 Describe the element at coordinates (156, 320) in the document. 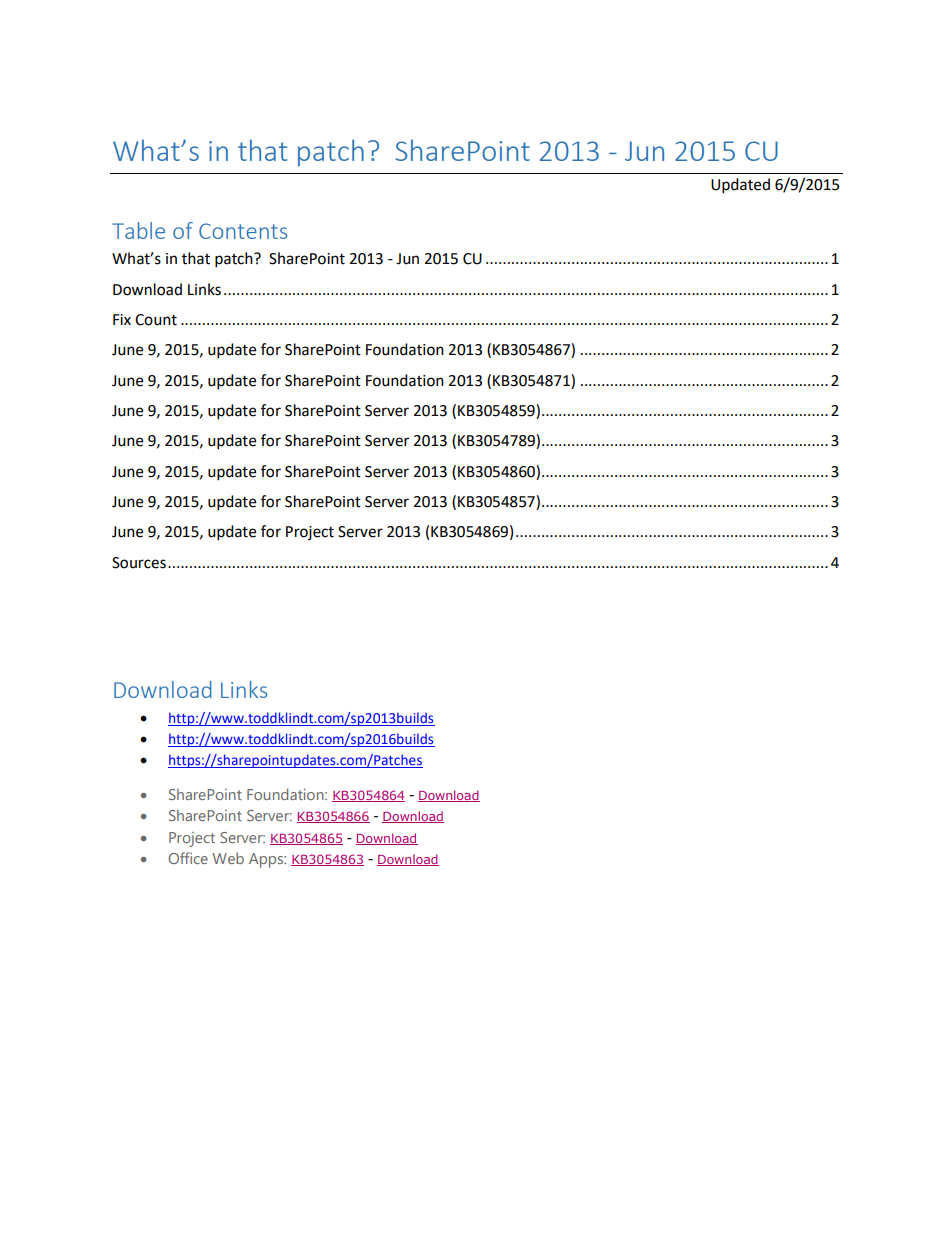

I see `Count` at that location.
